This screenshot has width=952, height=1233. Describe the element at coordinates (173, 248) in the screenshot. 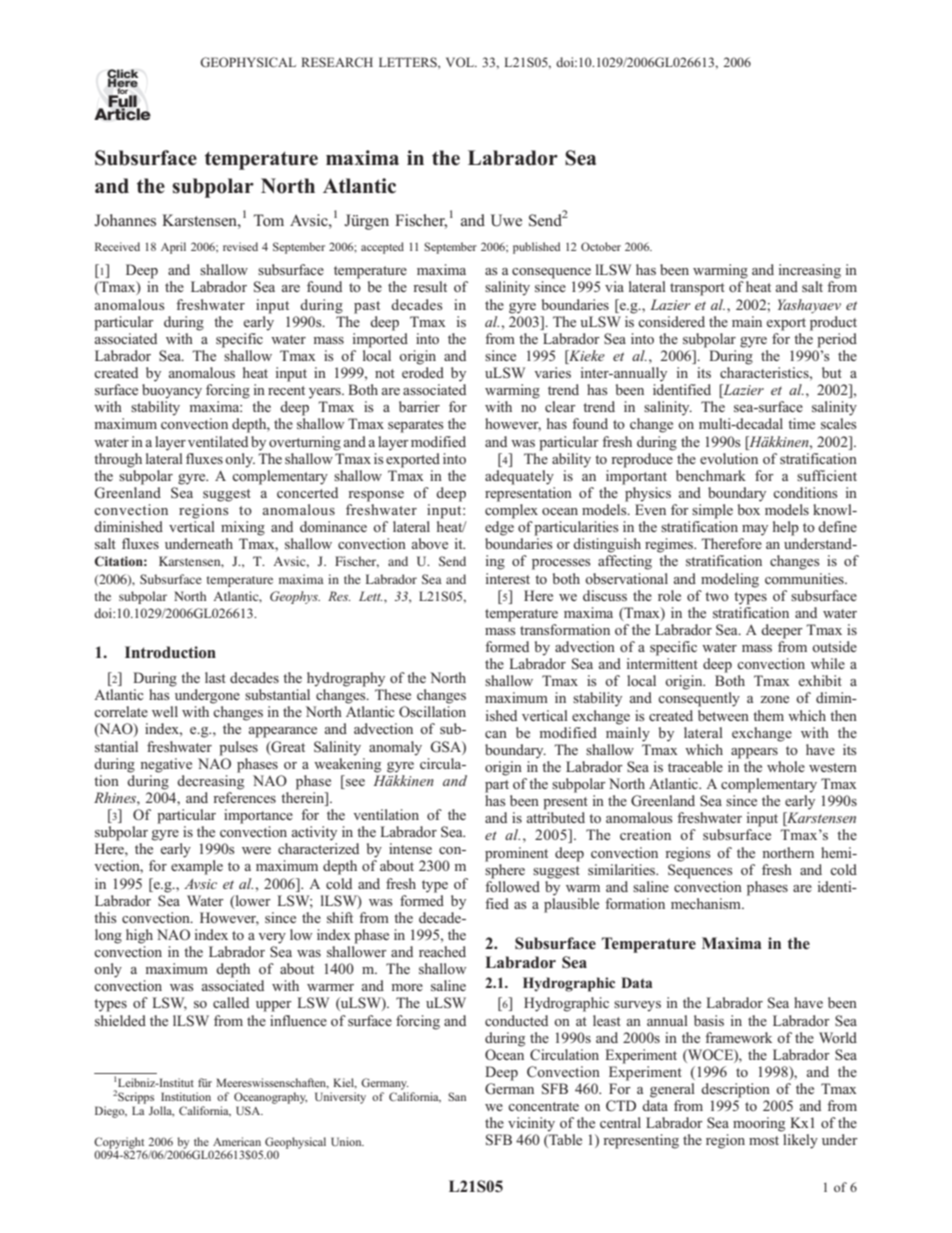

I see `April` at that location.
